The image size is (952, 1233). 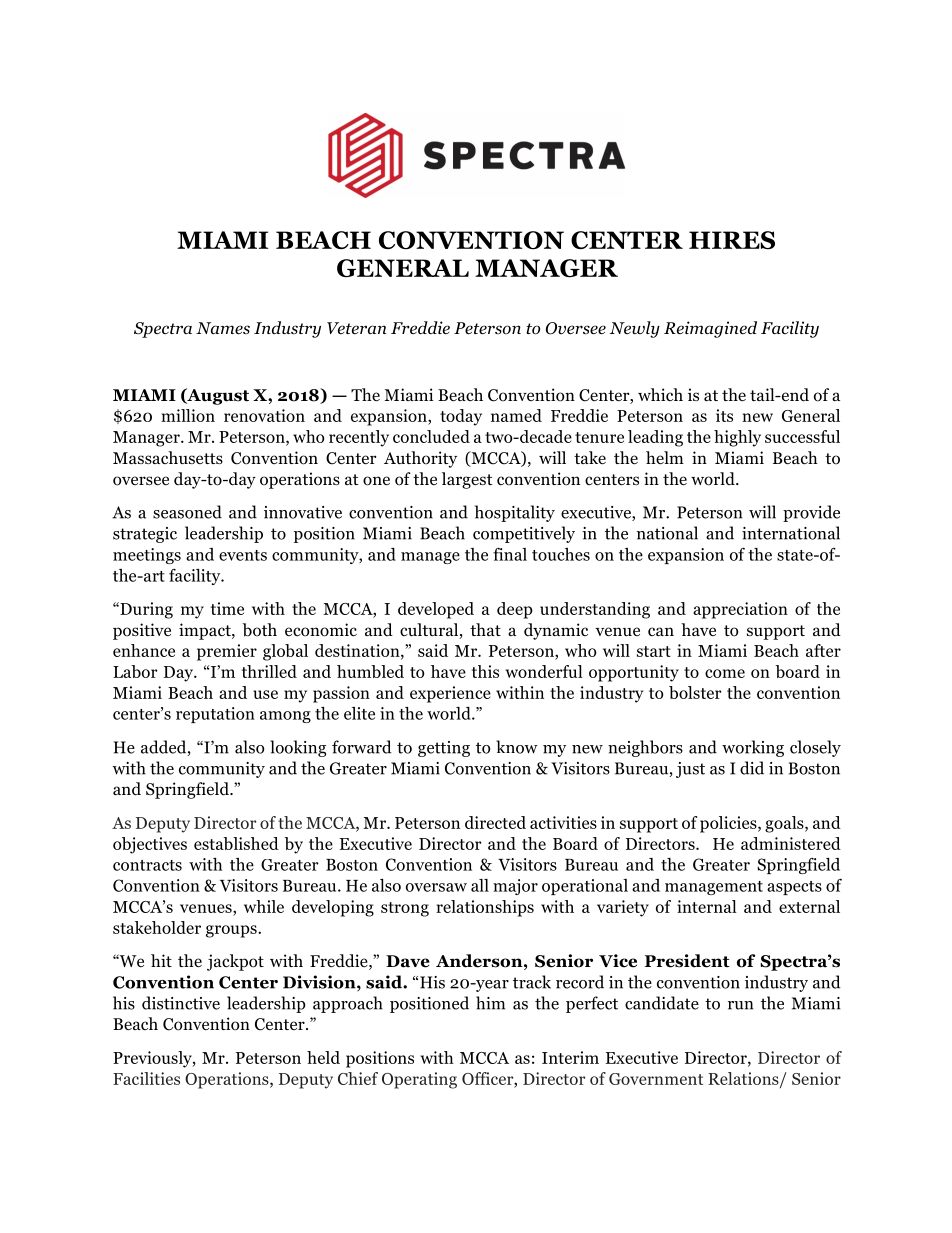 What do you see at coordinates (223, 328) in the document?
I see `Names` at bounding box center [223, 328].
